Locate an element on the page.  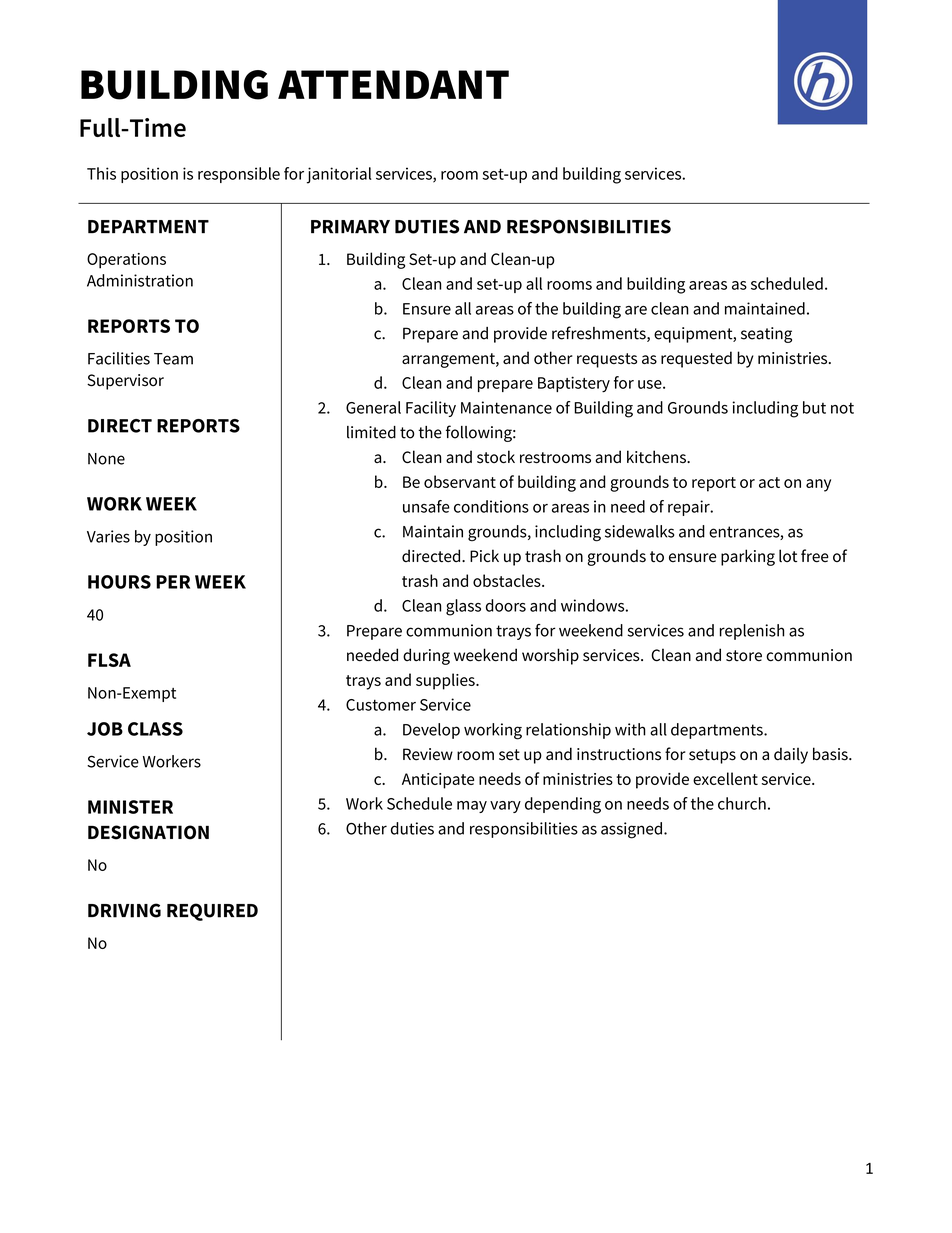
ATTENDANT is located at coordinates (393, 84).
